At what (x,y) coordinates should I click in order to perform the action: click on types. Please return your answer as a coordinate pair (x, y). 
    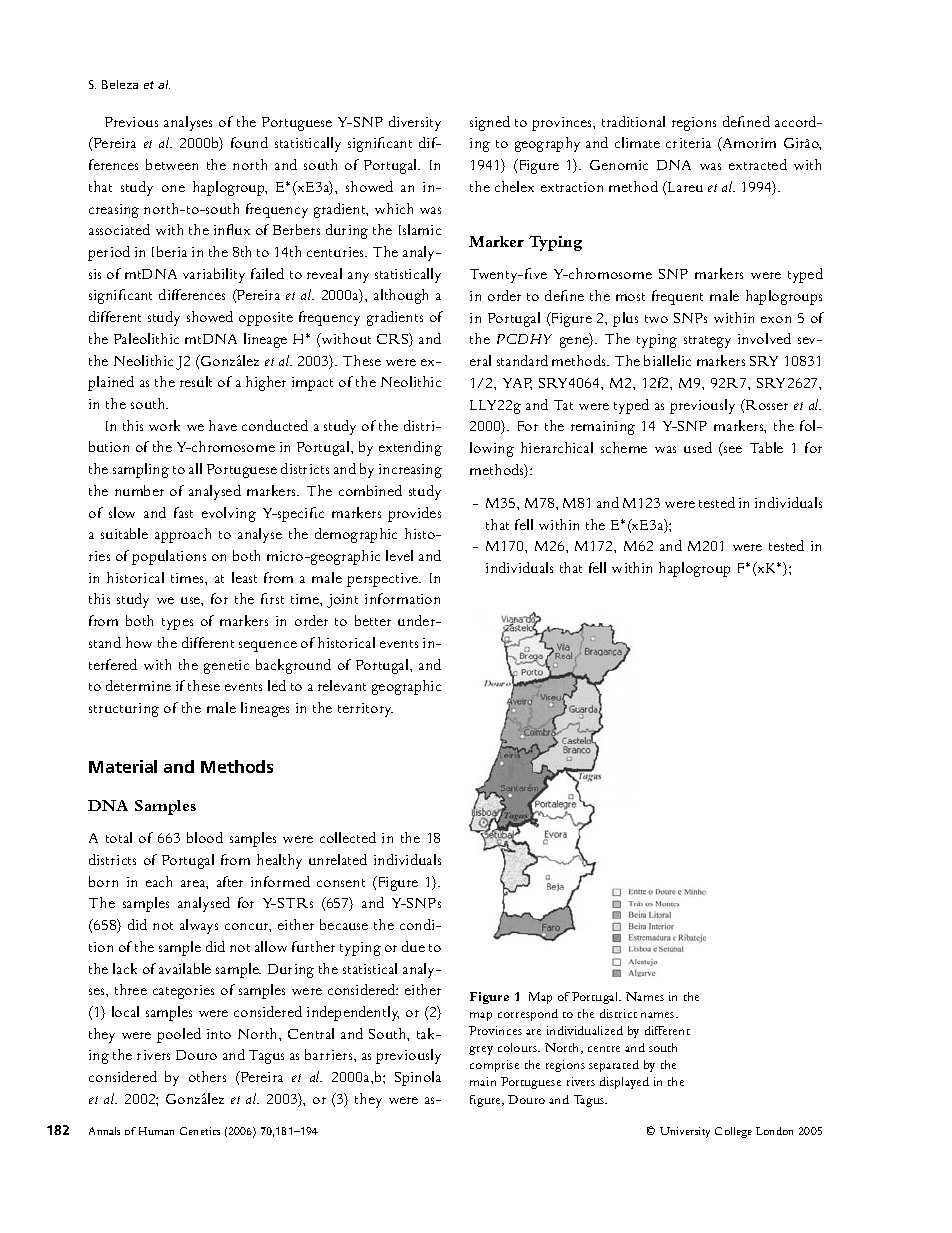
    Looking at the image, I should click on (177, 624).
